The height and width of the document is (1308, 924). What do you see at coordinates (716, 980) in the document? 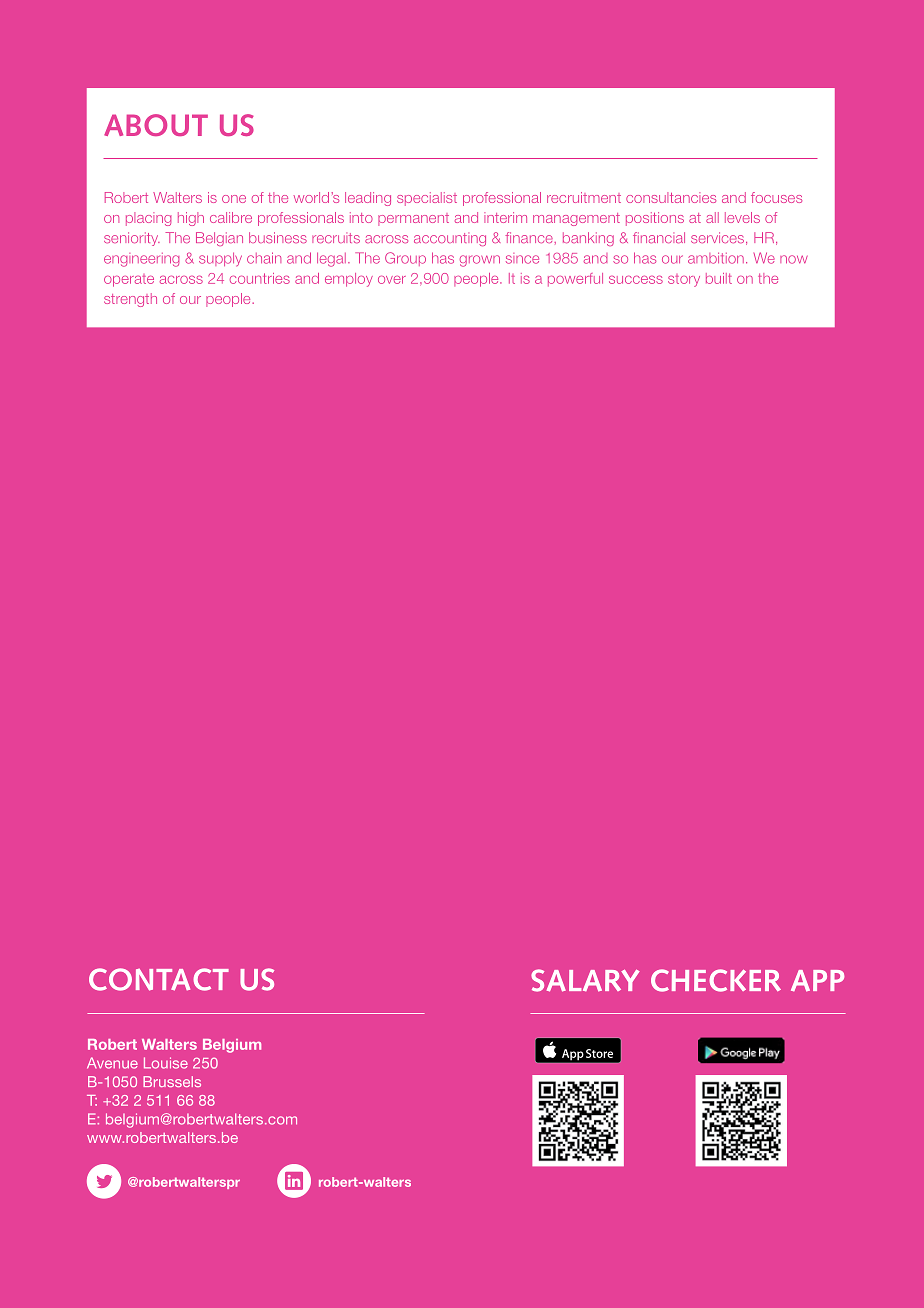
I see `CHECKER` at bounding box center [716, 980].
